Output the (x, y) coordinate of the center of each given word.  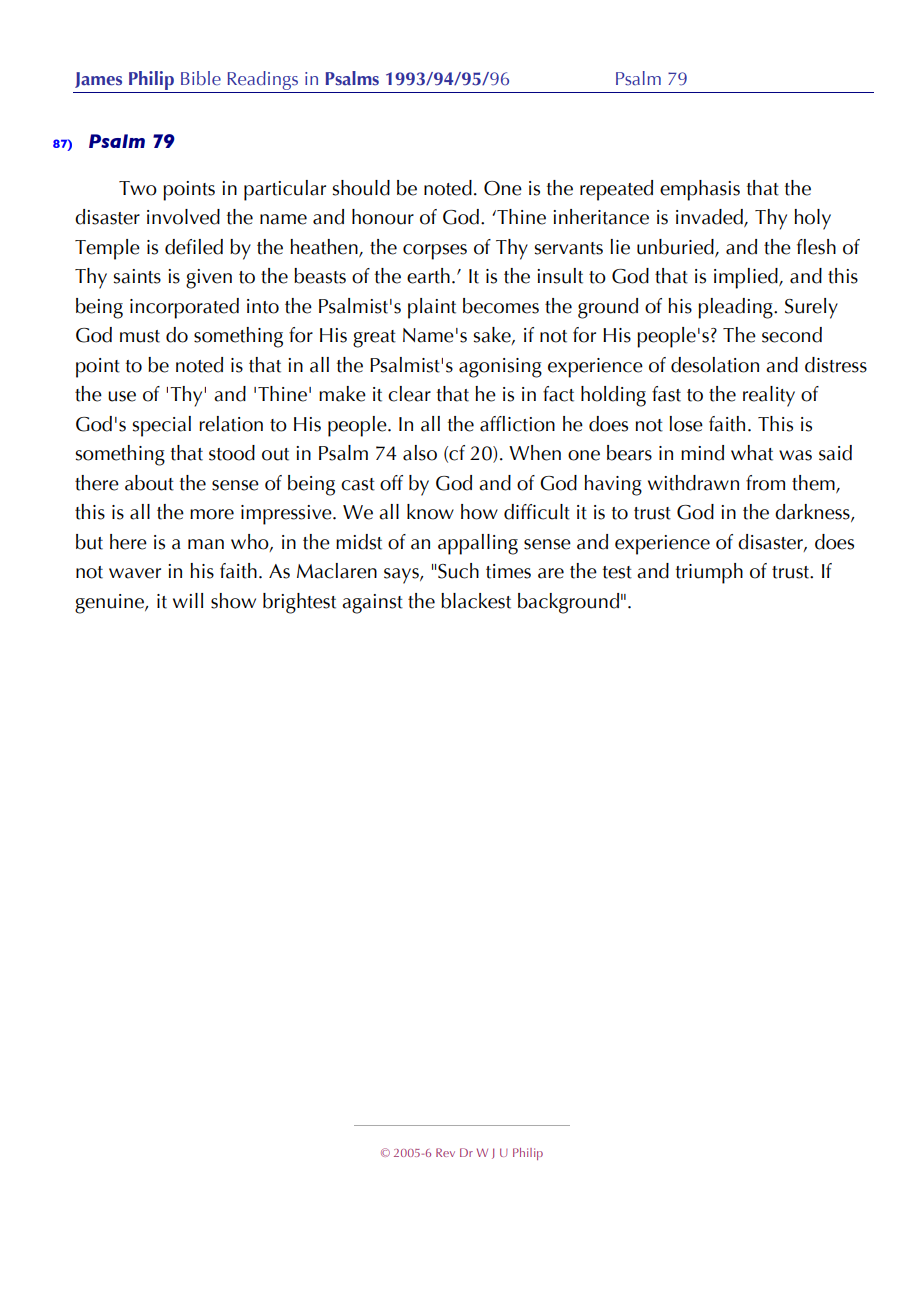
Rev (445, 1152)
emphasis (700, 190)
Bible (201, 78)
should (361, 188)
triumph (709, 573)
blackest (476, 601)
